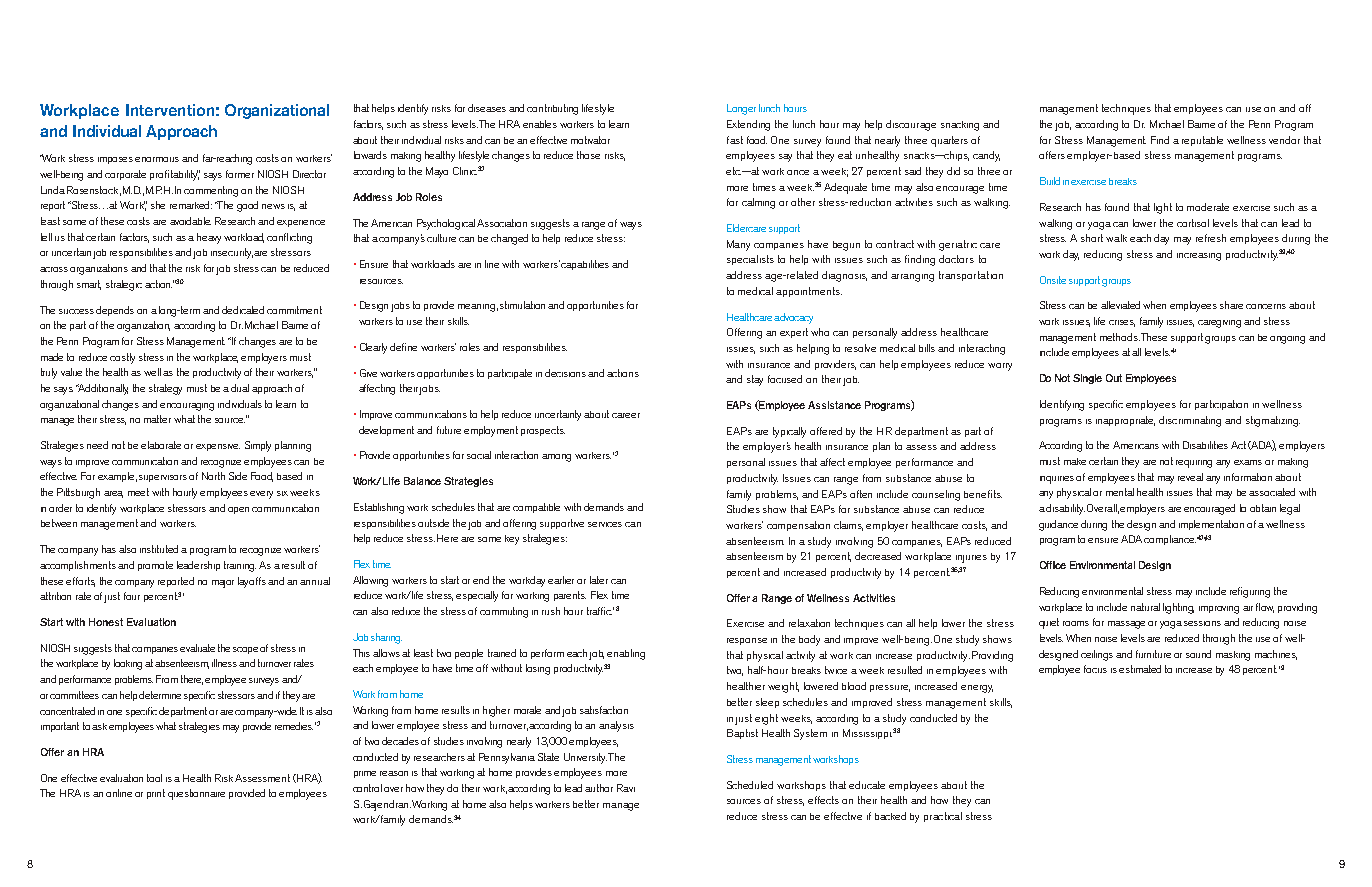  I want to click on reputable, so click(1202, 141).
